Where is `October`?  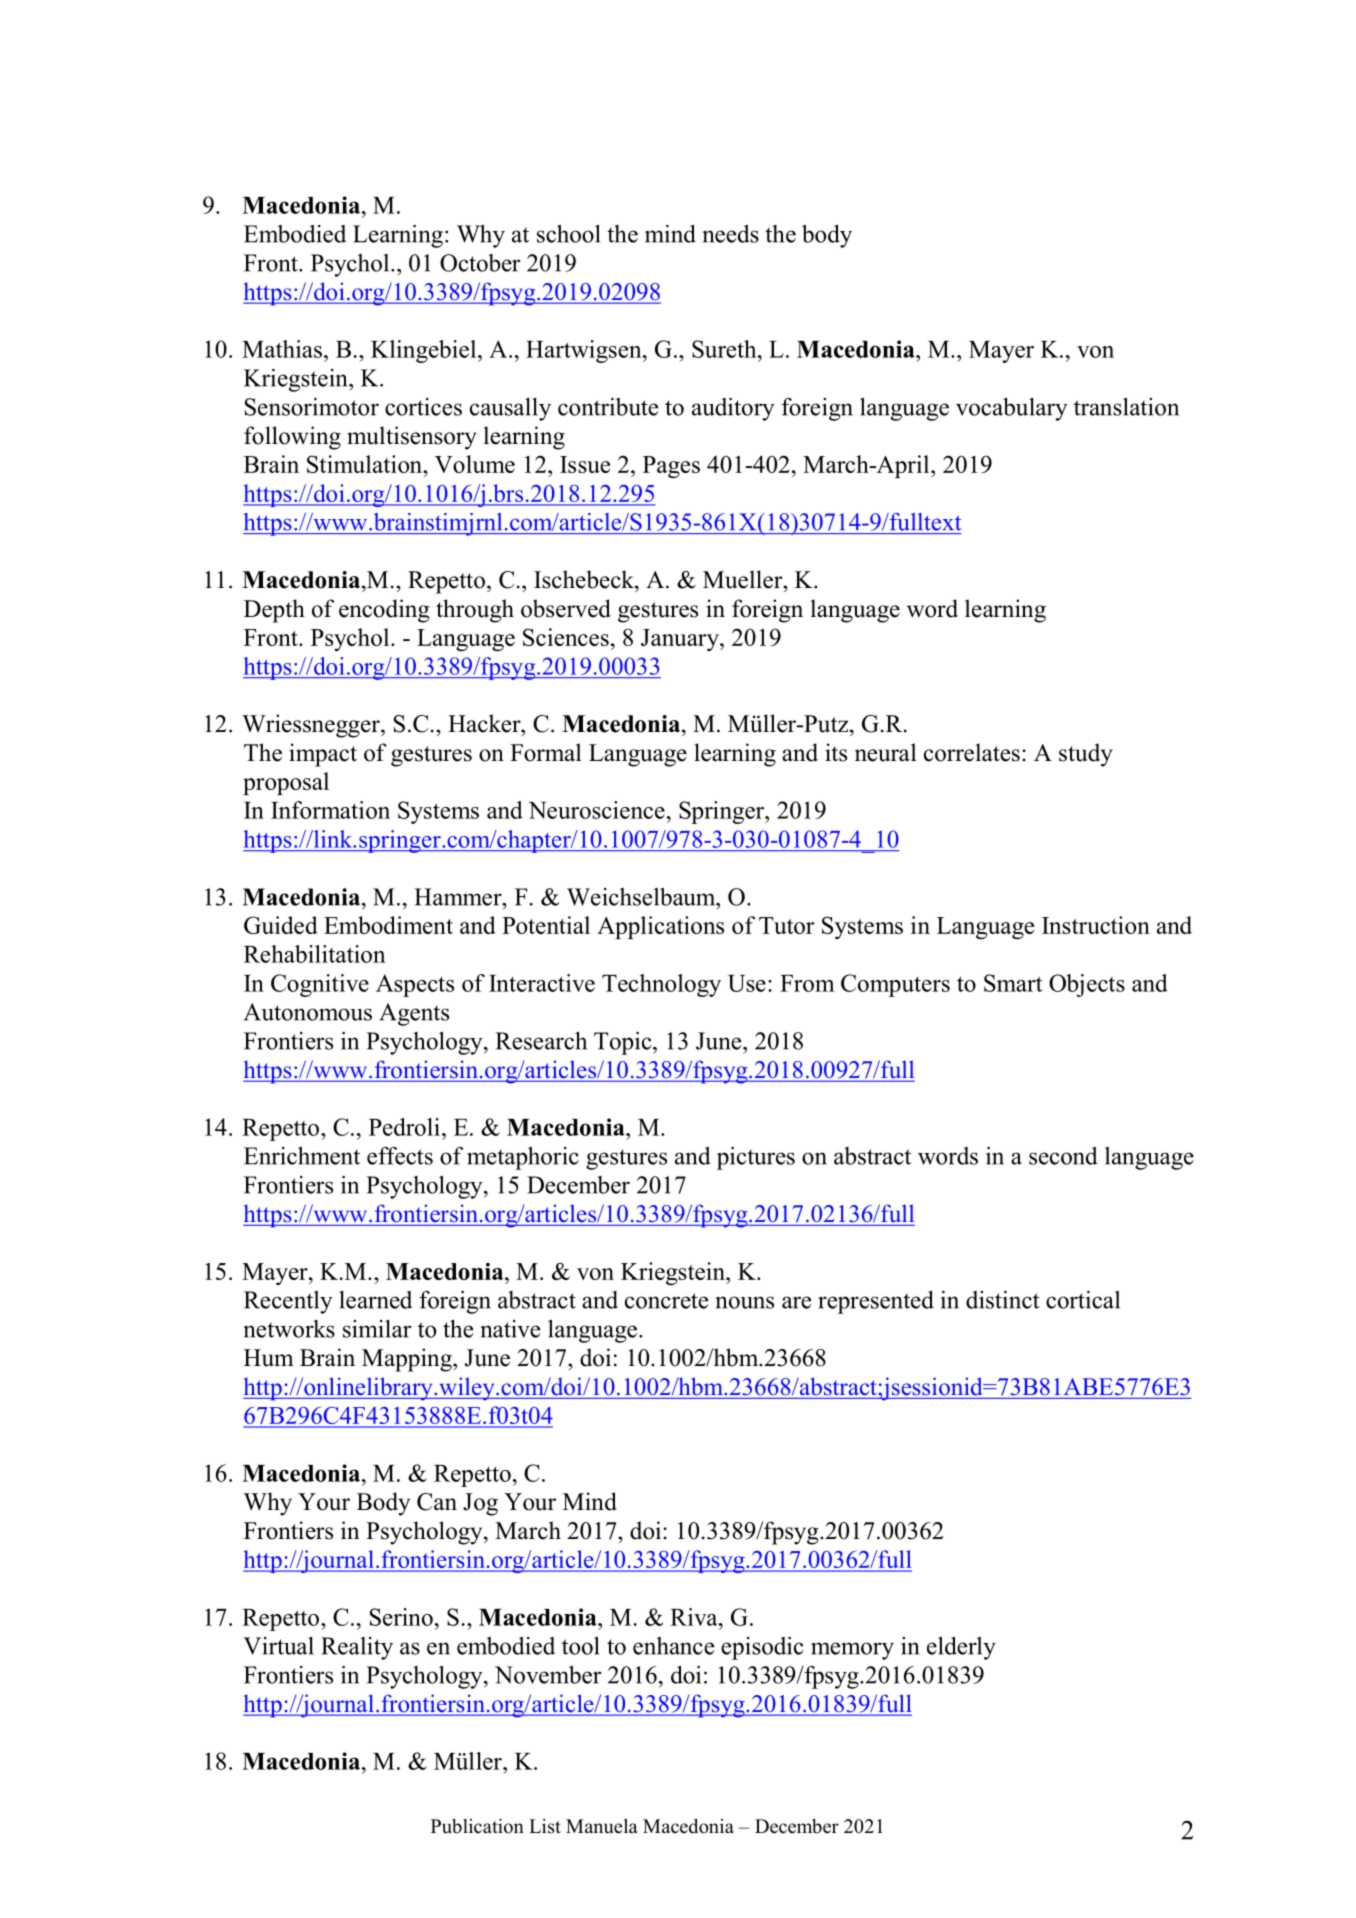 October is located at coordinates (480, 263).
